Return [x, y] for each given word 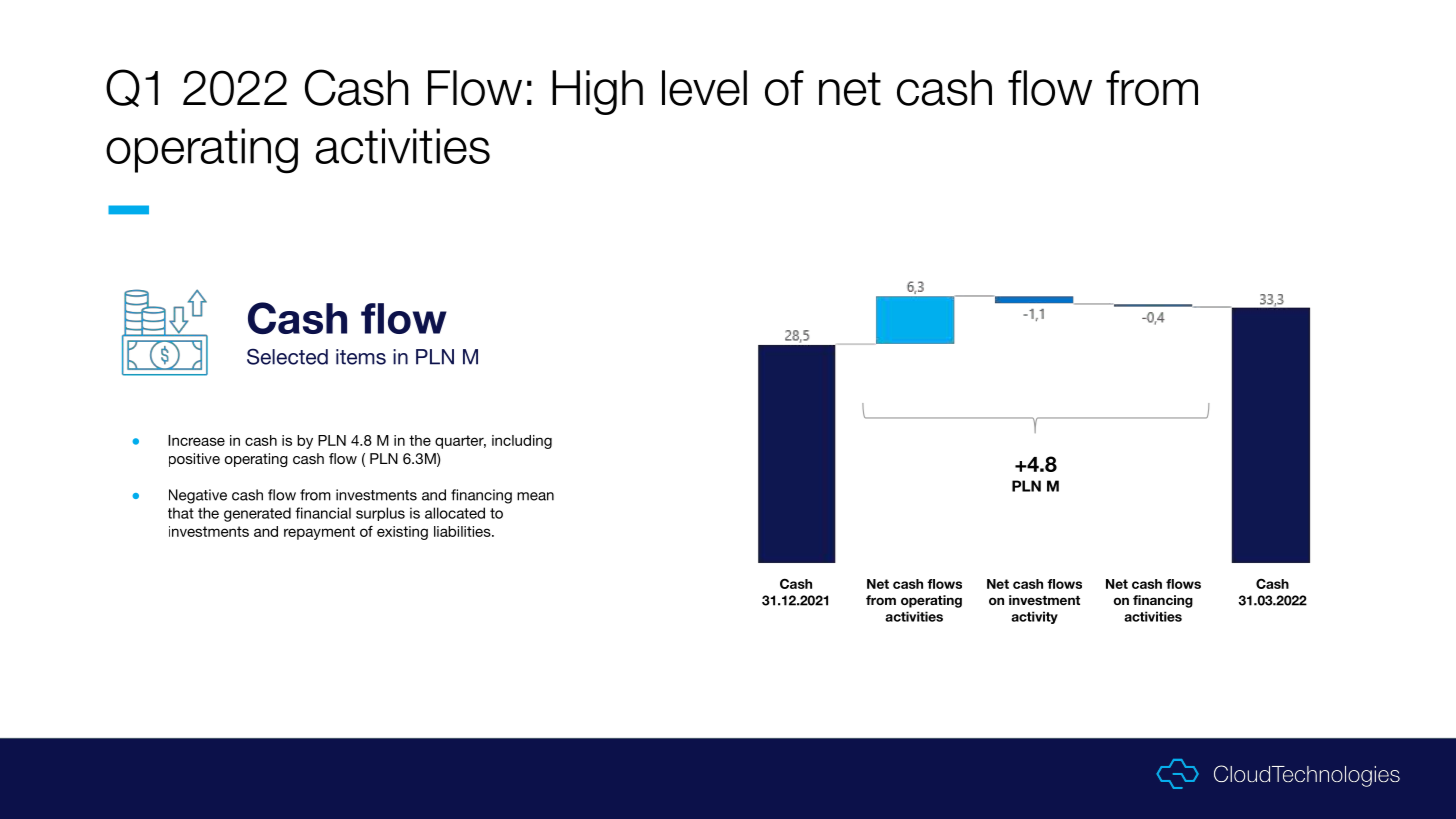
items [361, 357]
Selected [287, 356]
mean [535, 496]
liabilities [463, 531]
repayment [319, 533]
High [597, 92]
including [522, 442]
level [704, 88]
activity [1034, 617]
